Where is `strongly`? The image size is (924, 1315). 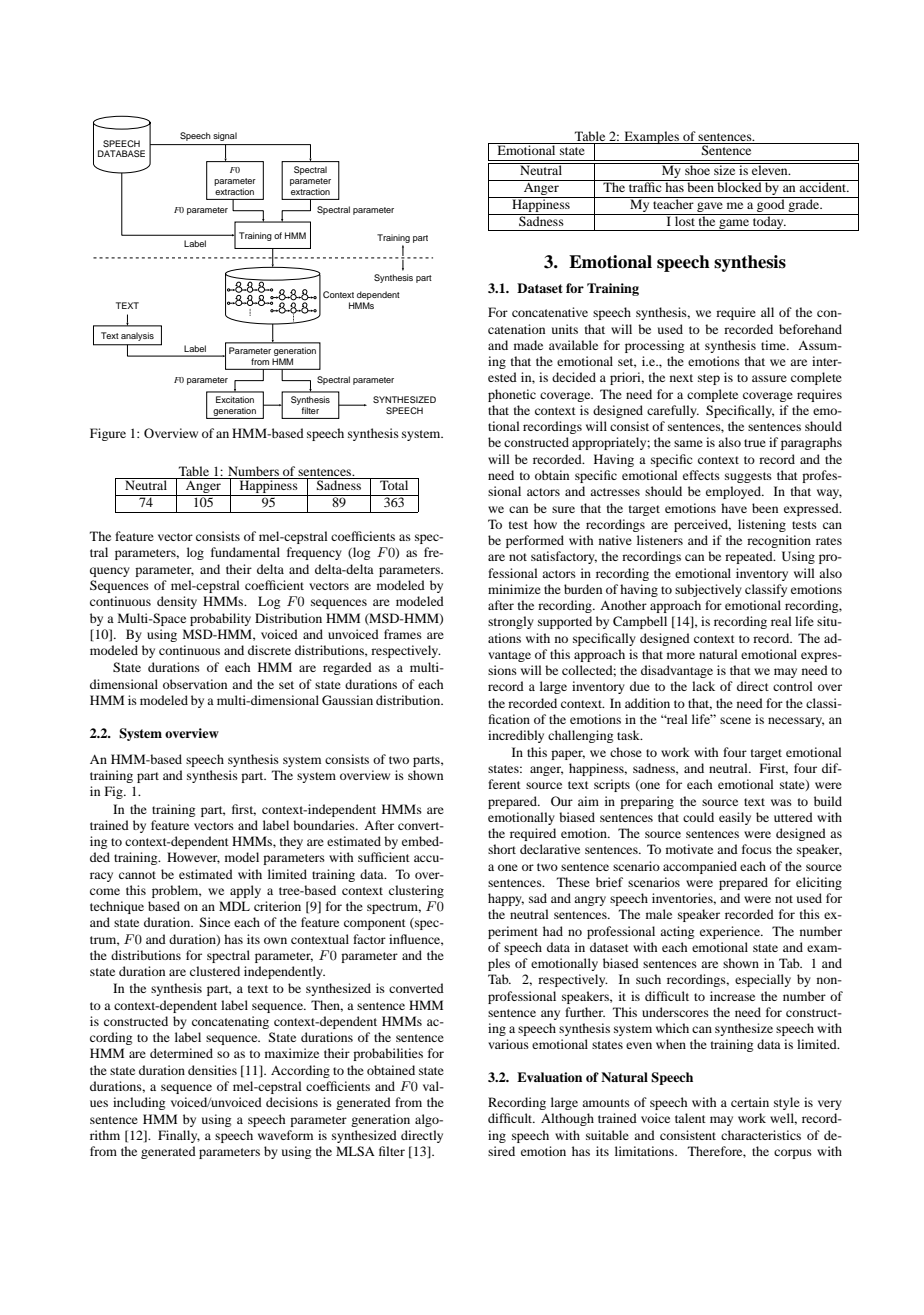
strongly is located at coordinates (511, 622).
